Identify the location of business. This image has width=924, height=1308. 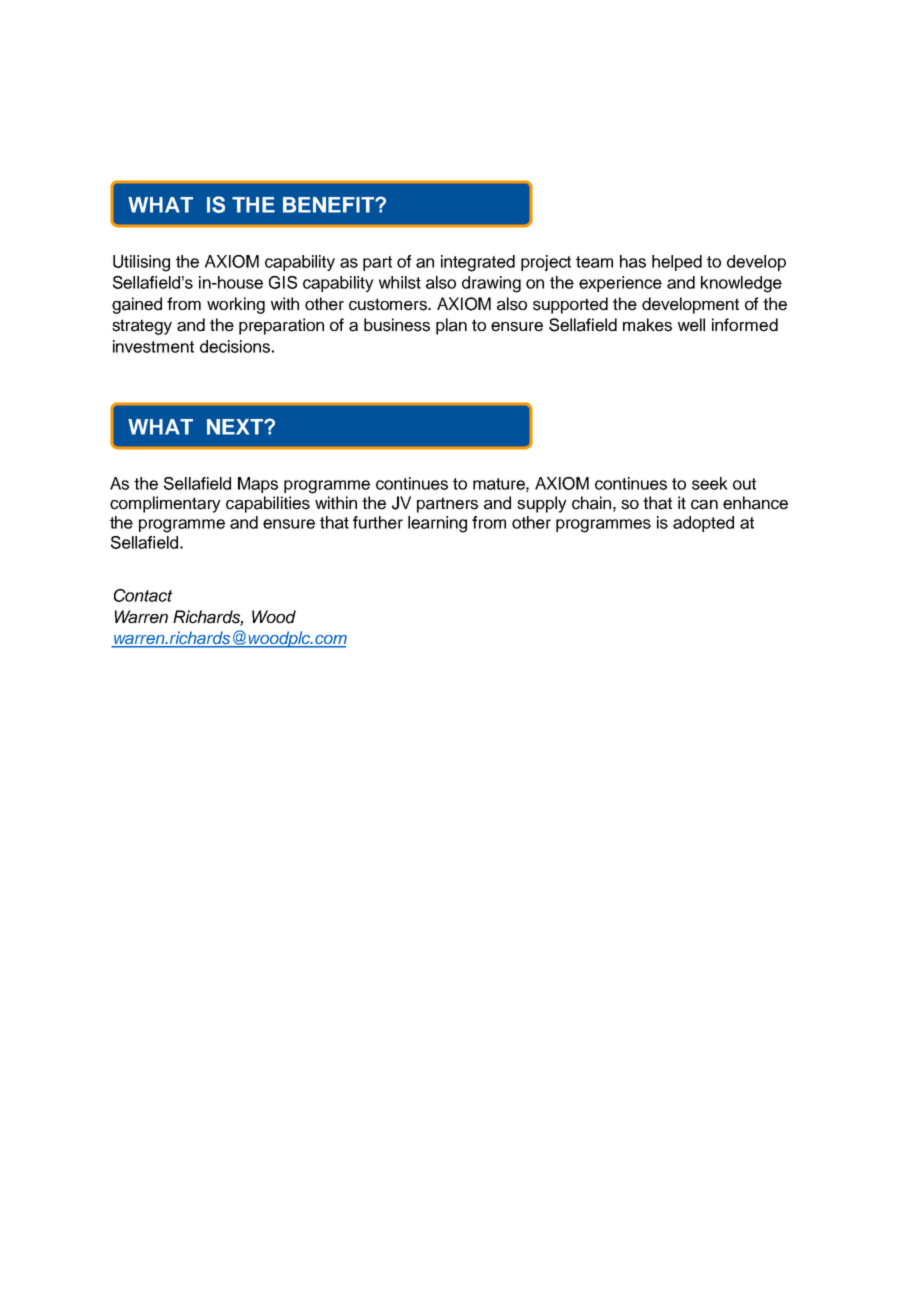
(397, 325).
